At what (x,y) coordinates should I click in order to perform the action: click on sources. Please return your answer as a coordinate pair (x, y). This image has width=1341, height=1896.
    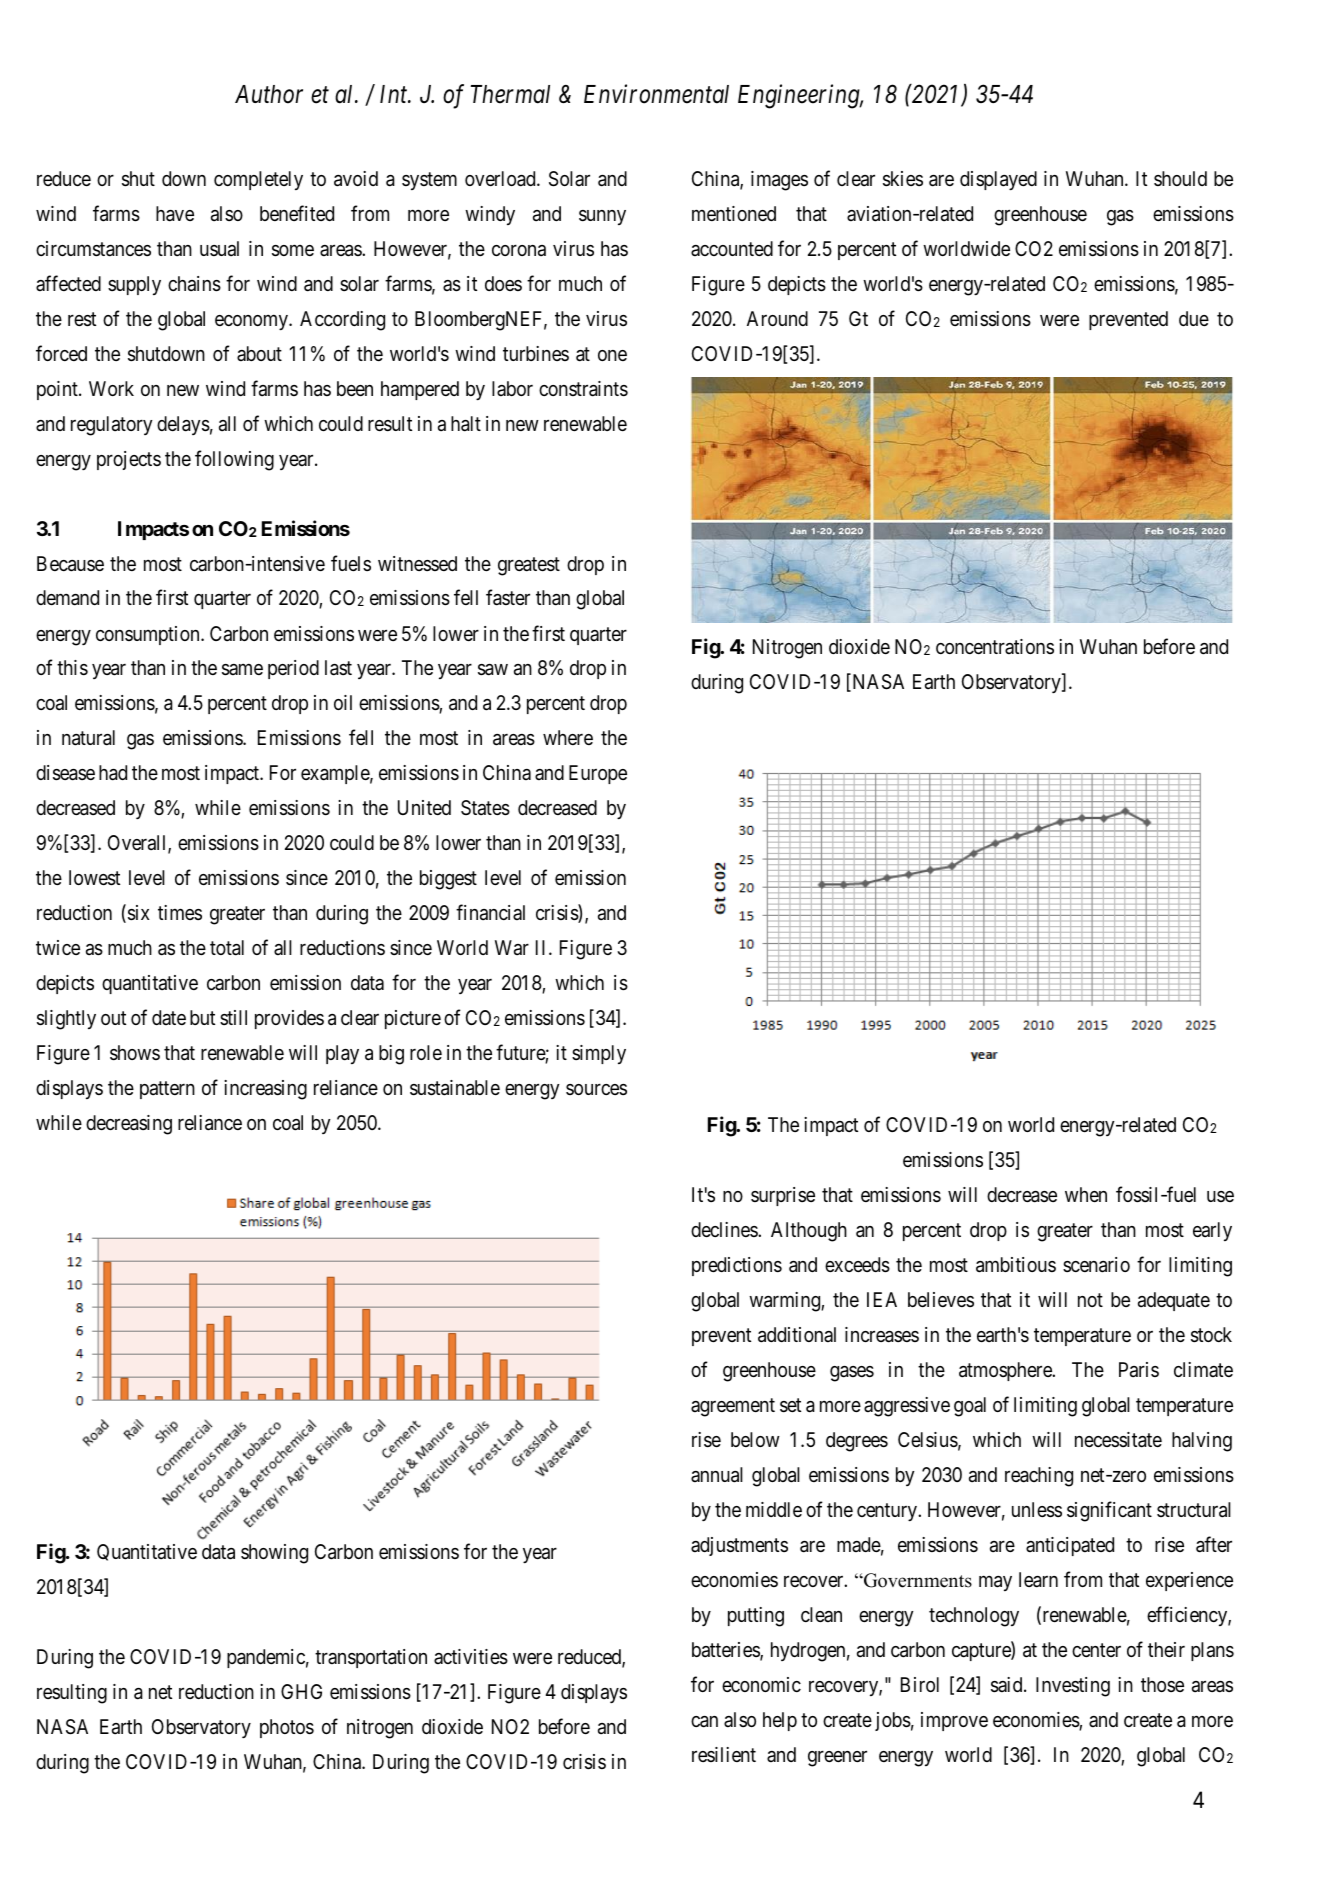
    Looking at the image, I should click on (596, 1089).
